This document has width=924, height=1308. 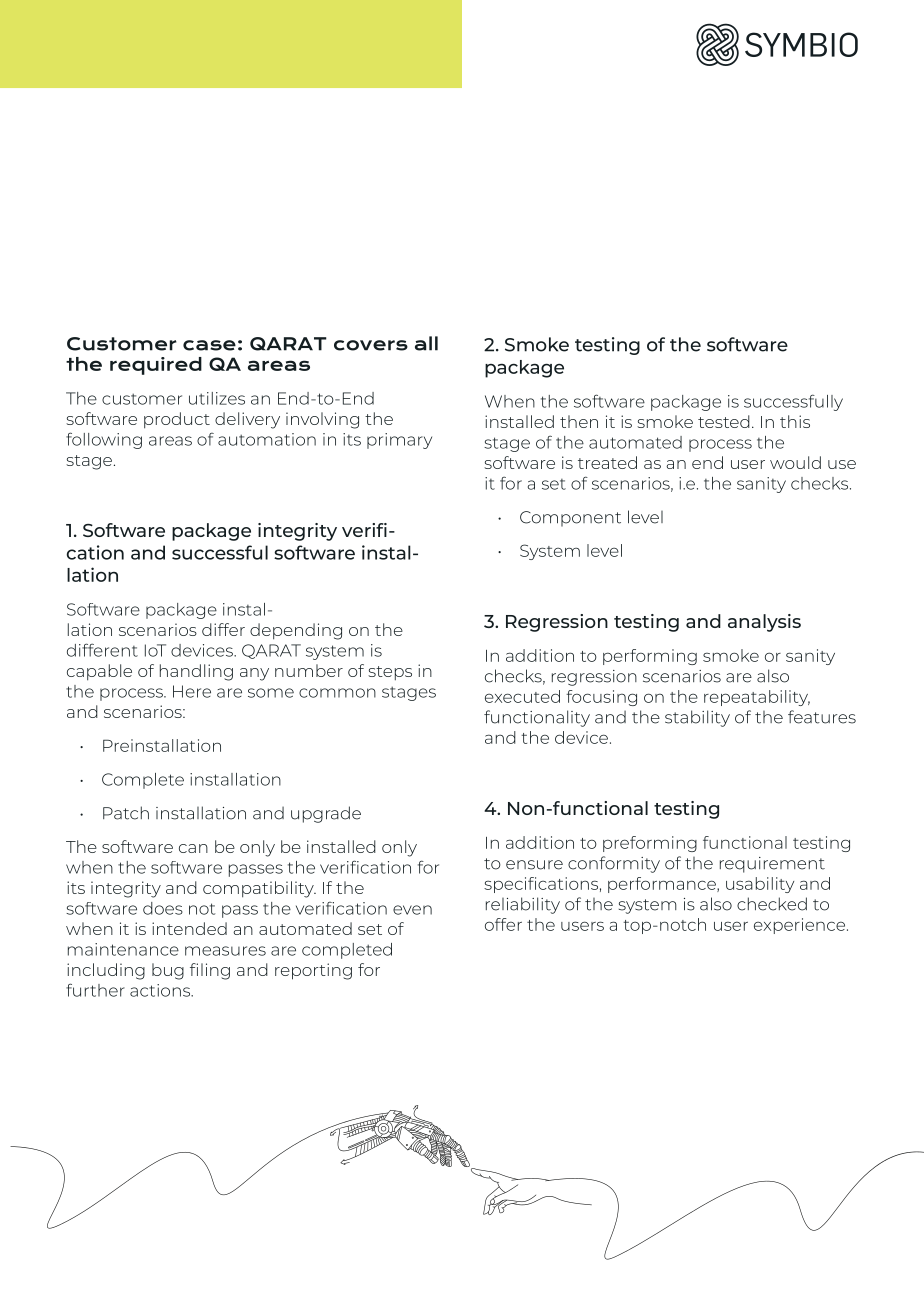 I want to click on offer, so click(x=503, y=924).
